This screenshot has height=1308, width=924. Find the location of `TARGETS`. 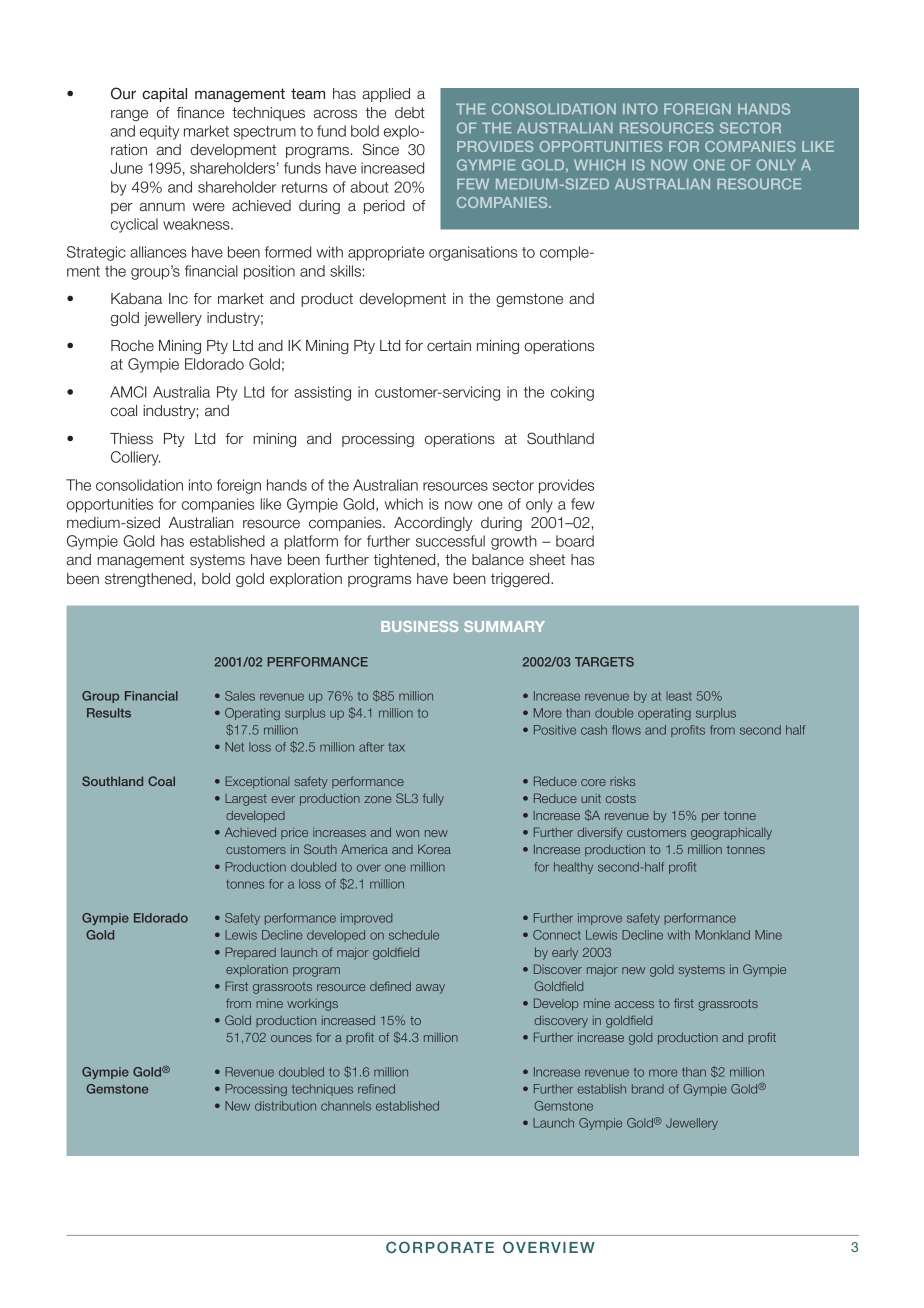

TARGETS is located at coordinates (604, 662).
